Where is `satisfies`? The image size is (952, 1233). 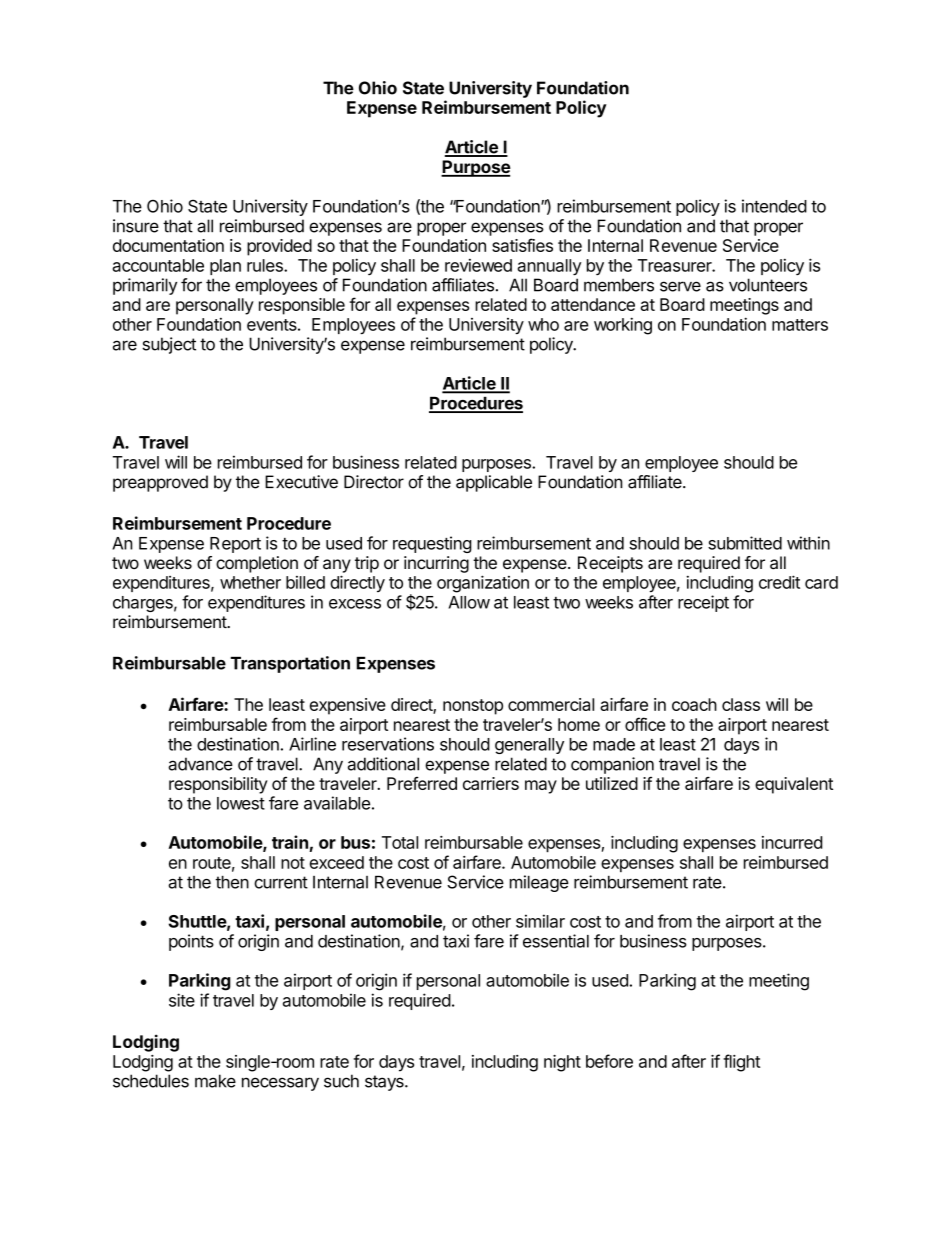
satisfies is located at coordinates (522, 245).
